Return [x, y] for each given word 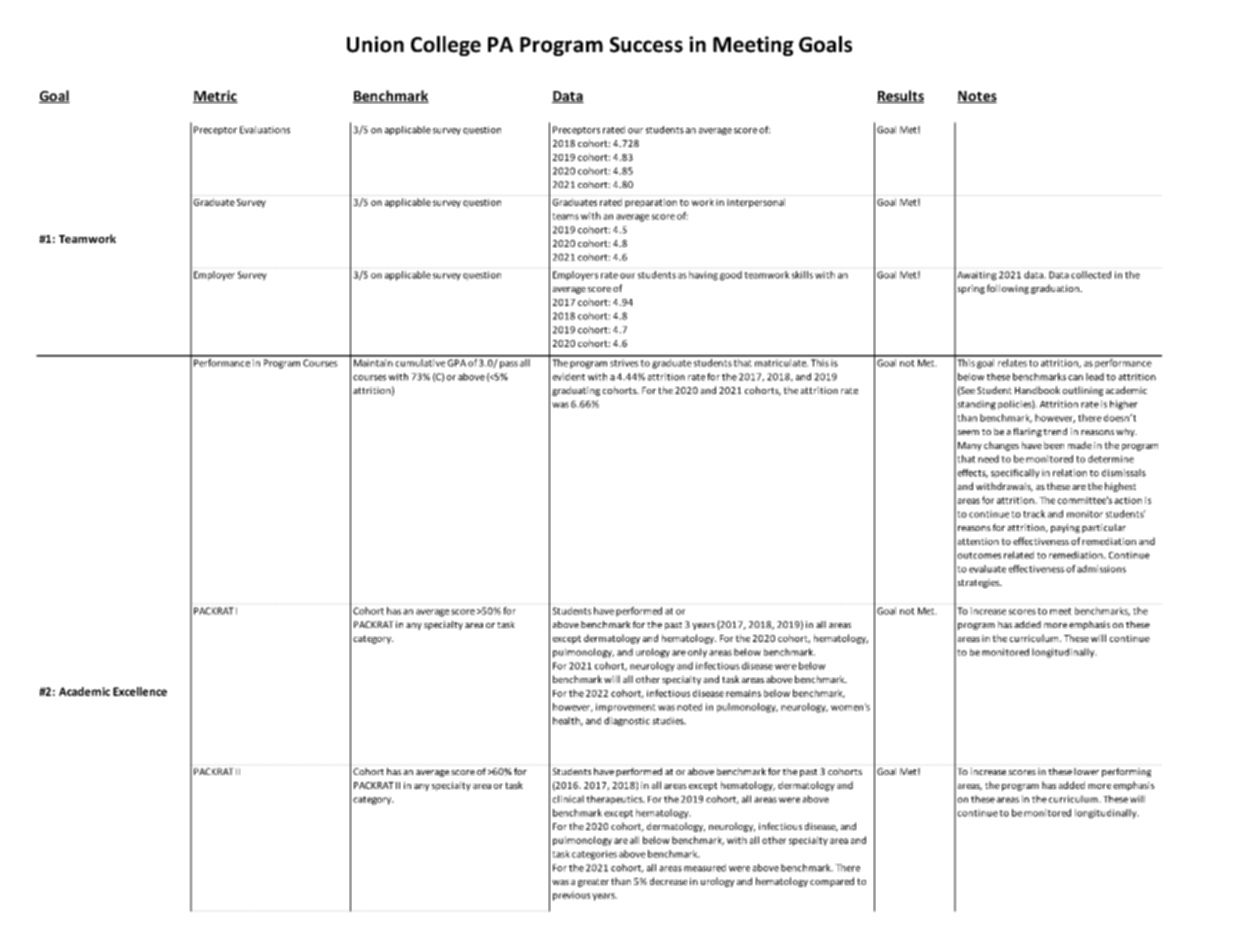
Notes [977, 97]
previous [572, 896]
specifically [1015, 473]
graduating [576, 391]
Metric [215, 96]
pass [509, 365]
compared [832, 882]
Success [646, 45]
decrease [669, 881]
